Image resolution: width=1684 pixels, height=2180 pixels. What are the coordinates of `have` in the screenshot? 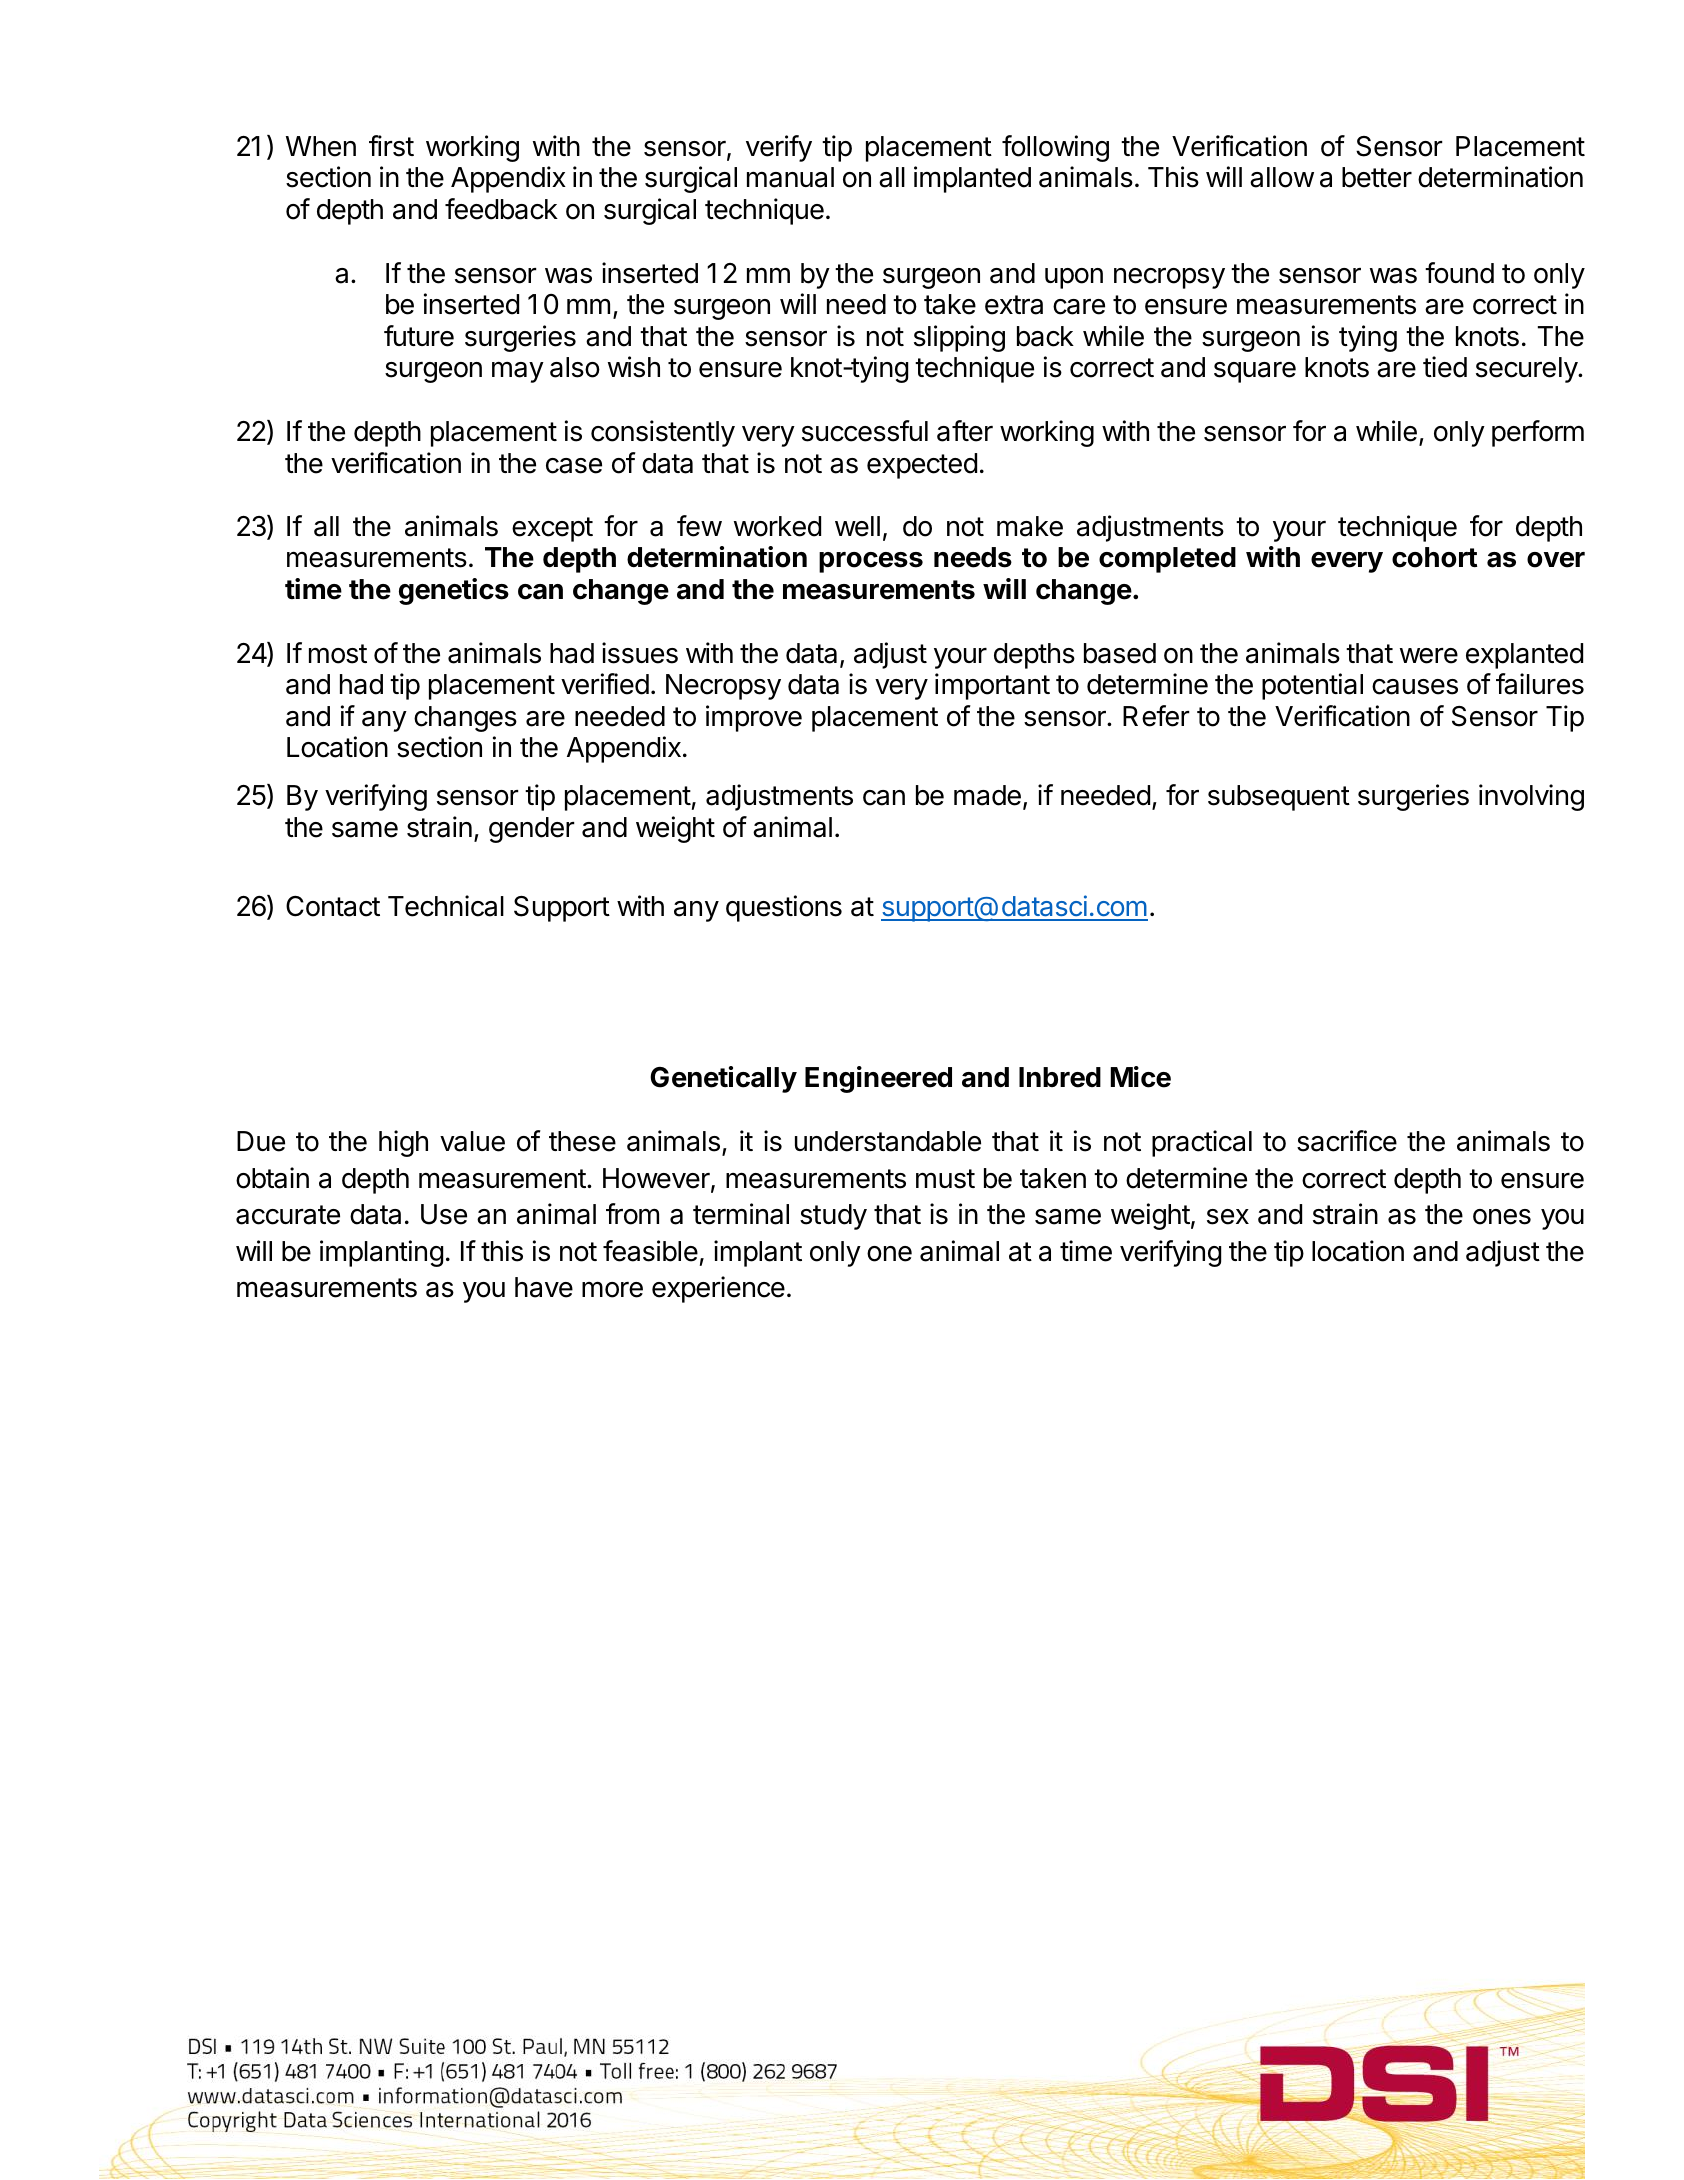 It's located at (544, 1287).
